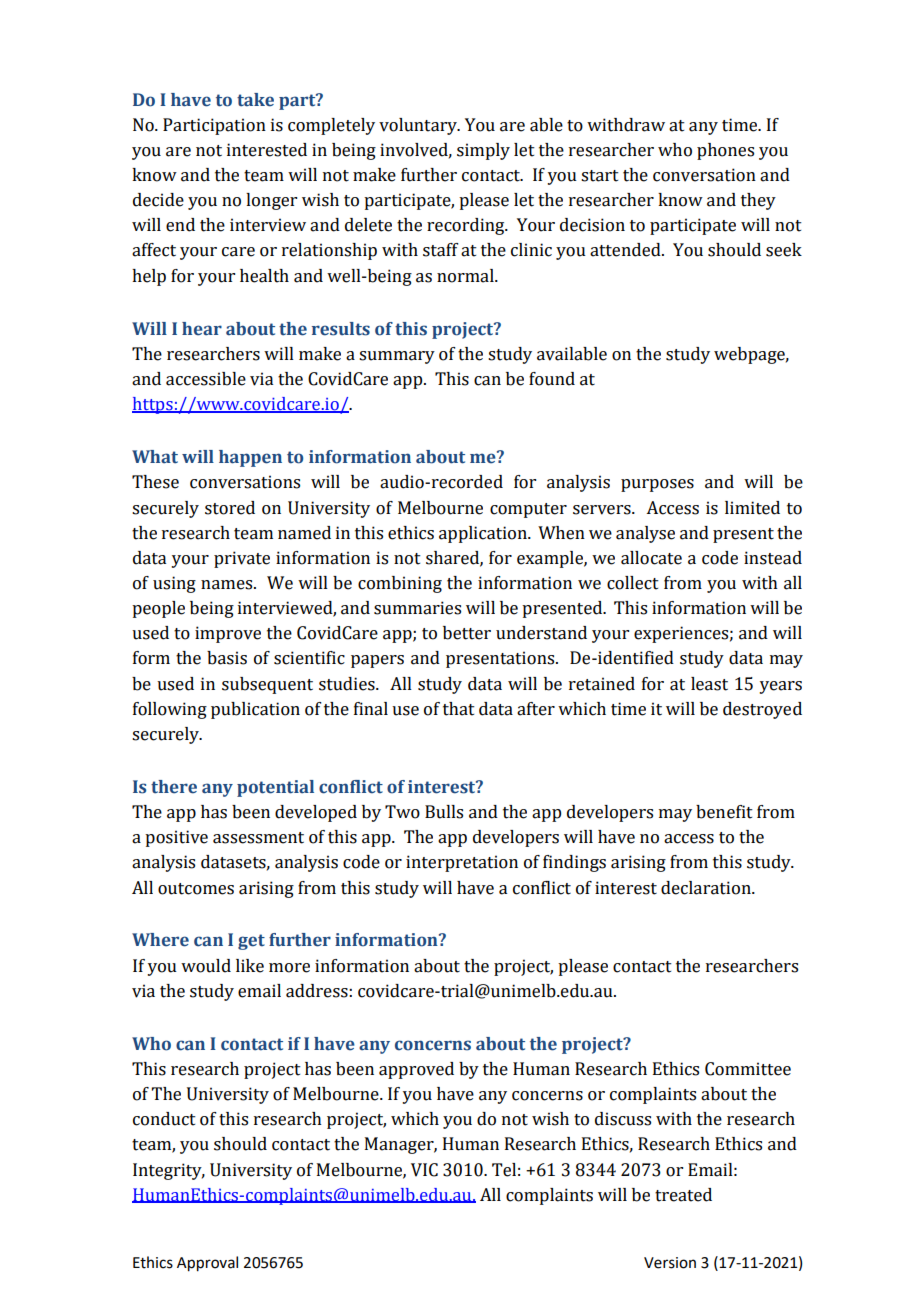  What do you see at coordinates (484, 534) in the screenshot?
I see `application` at bounding box center [484, 534].
